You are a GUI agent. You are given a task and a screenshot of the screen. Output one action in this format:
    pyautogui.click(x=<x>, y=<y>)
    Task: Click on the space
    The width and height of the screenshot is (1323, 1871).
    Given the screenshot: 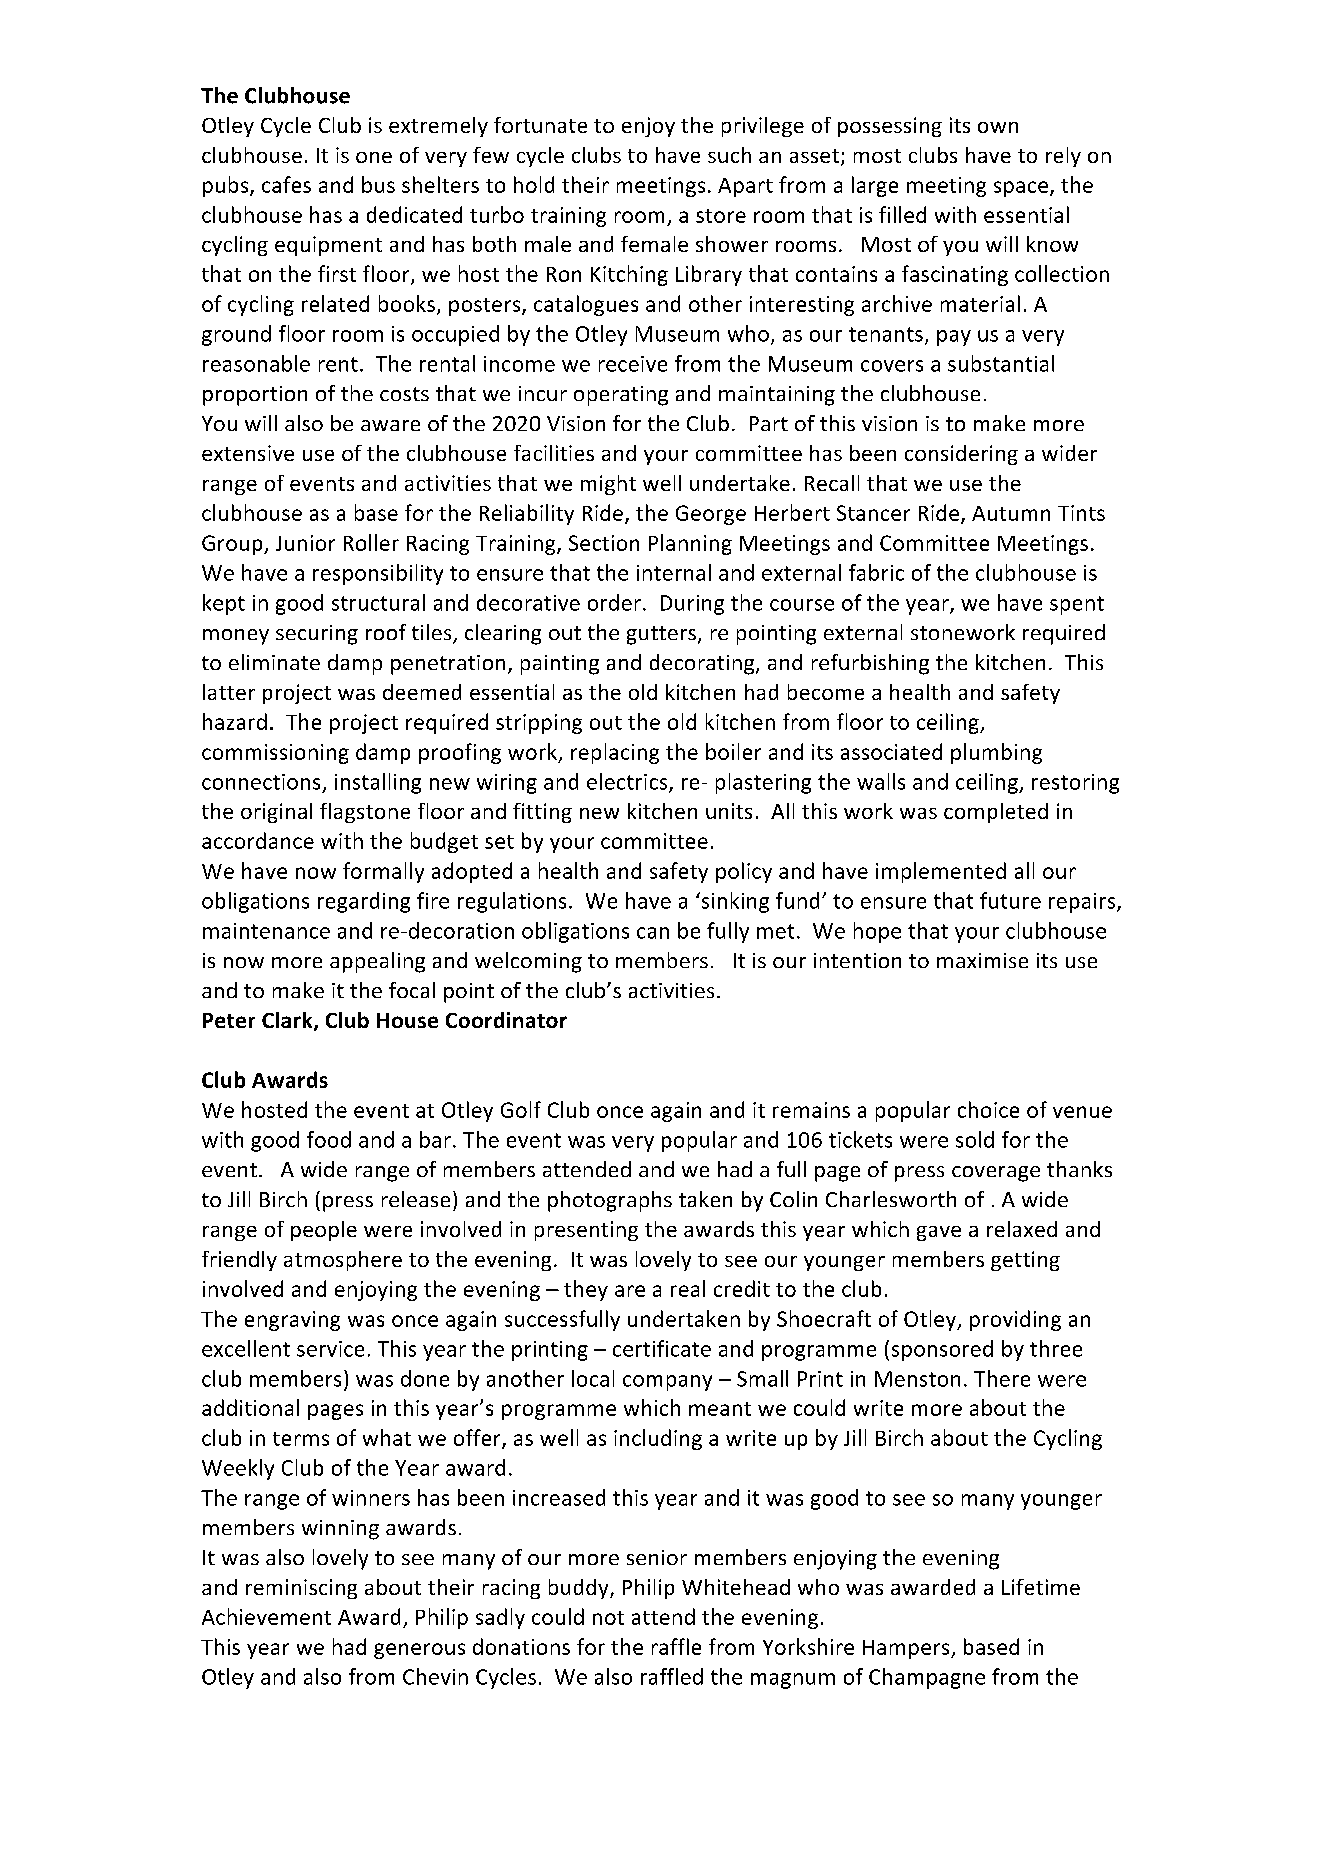 What is the action you would take?
    pyautogui.click(x=1021, y=189)
